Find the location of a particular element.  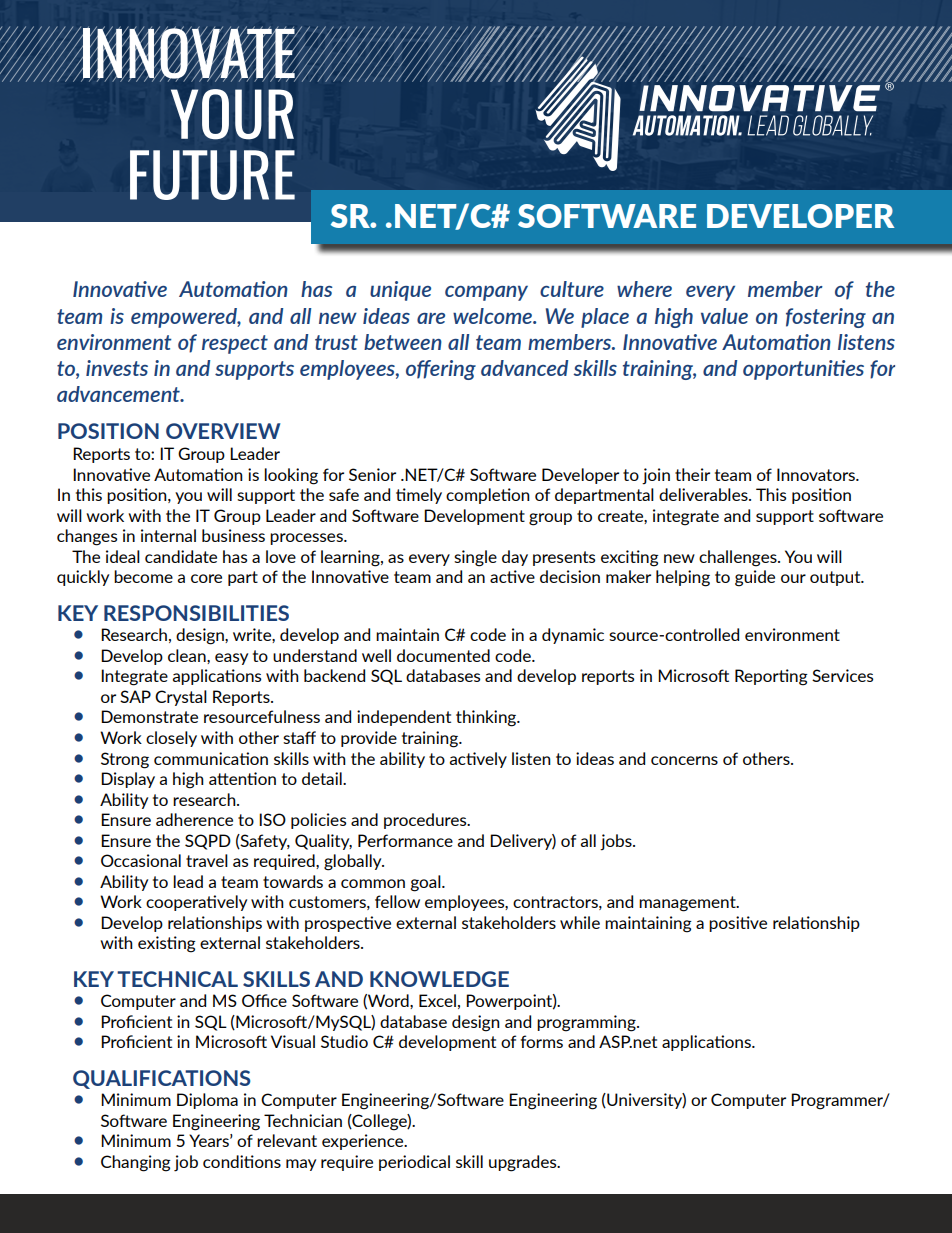

documented is located at coordinates (443, 655).
